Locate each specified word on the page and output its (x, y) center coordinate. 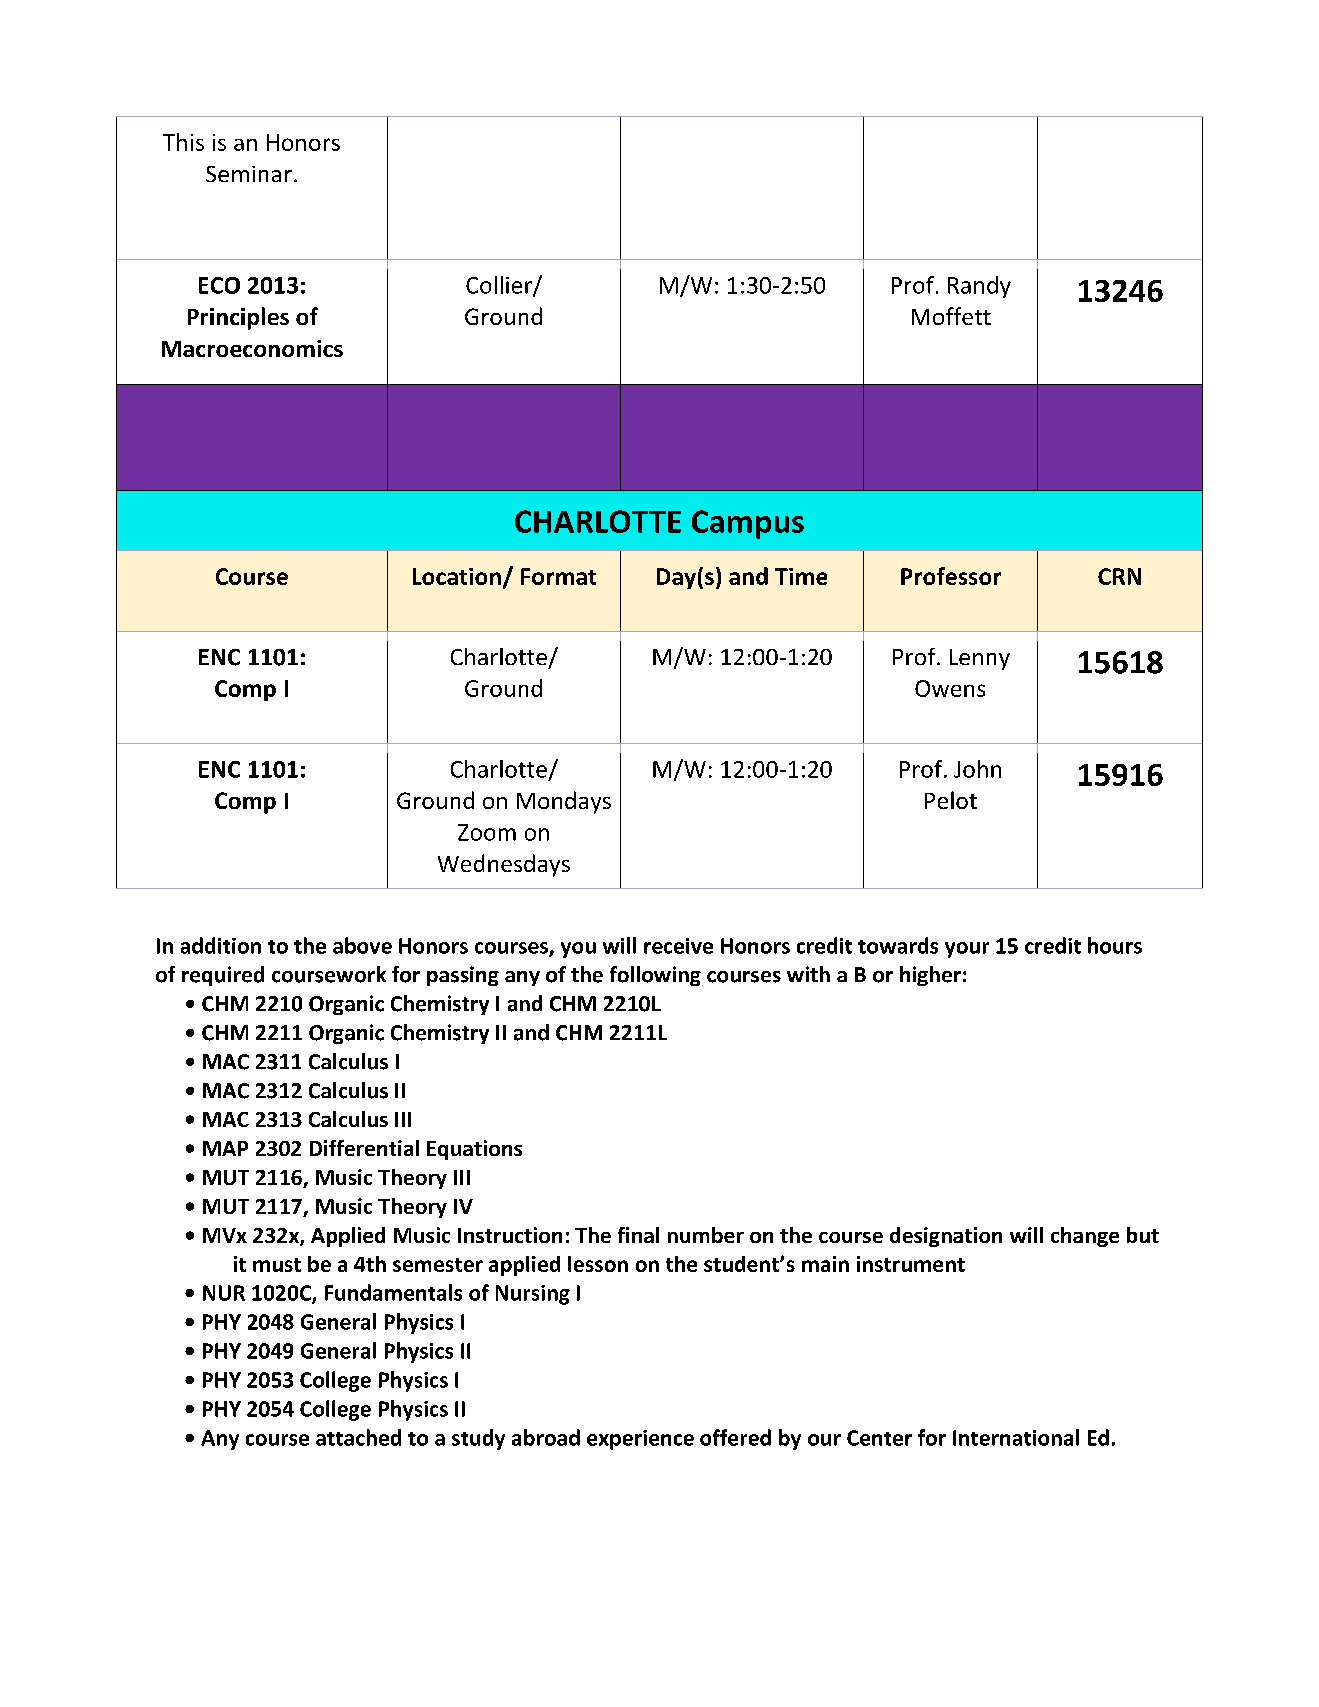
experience (640, 1440)
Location (457, 576)
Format (558, 576)
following (655, 976)
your (967, 950)
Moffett (951, 316)
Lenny (980, 659)
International (1016, 1437)
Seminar (249, 174)
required (223, 976)
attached (358, 1437)
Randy (979, 287)
